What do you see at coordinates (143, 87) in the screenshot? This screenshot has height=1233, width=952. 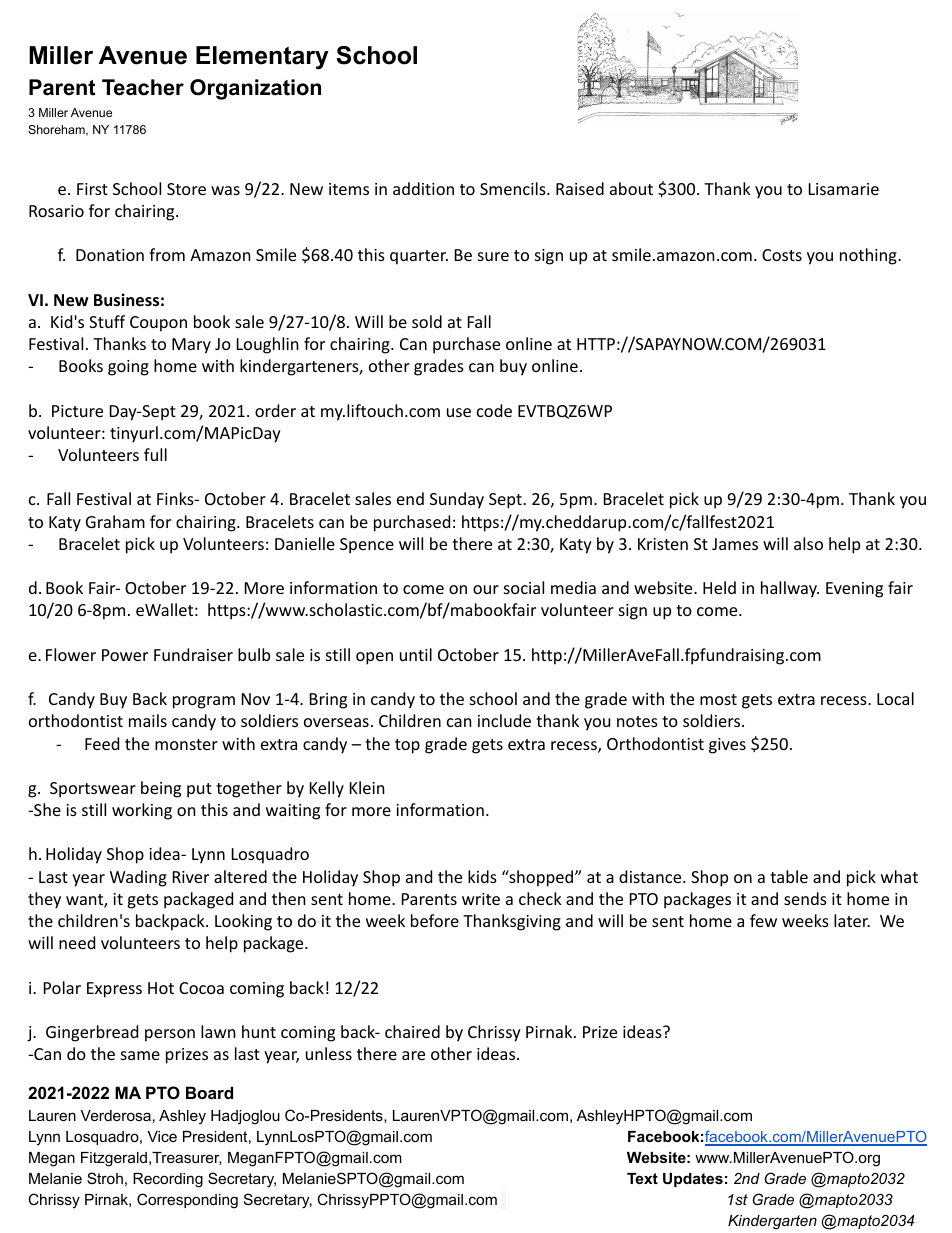 I see `Teacher` at bounding box center [143, 87].
